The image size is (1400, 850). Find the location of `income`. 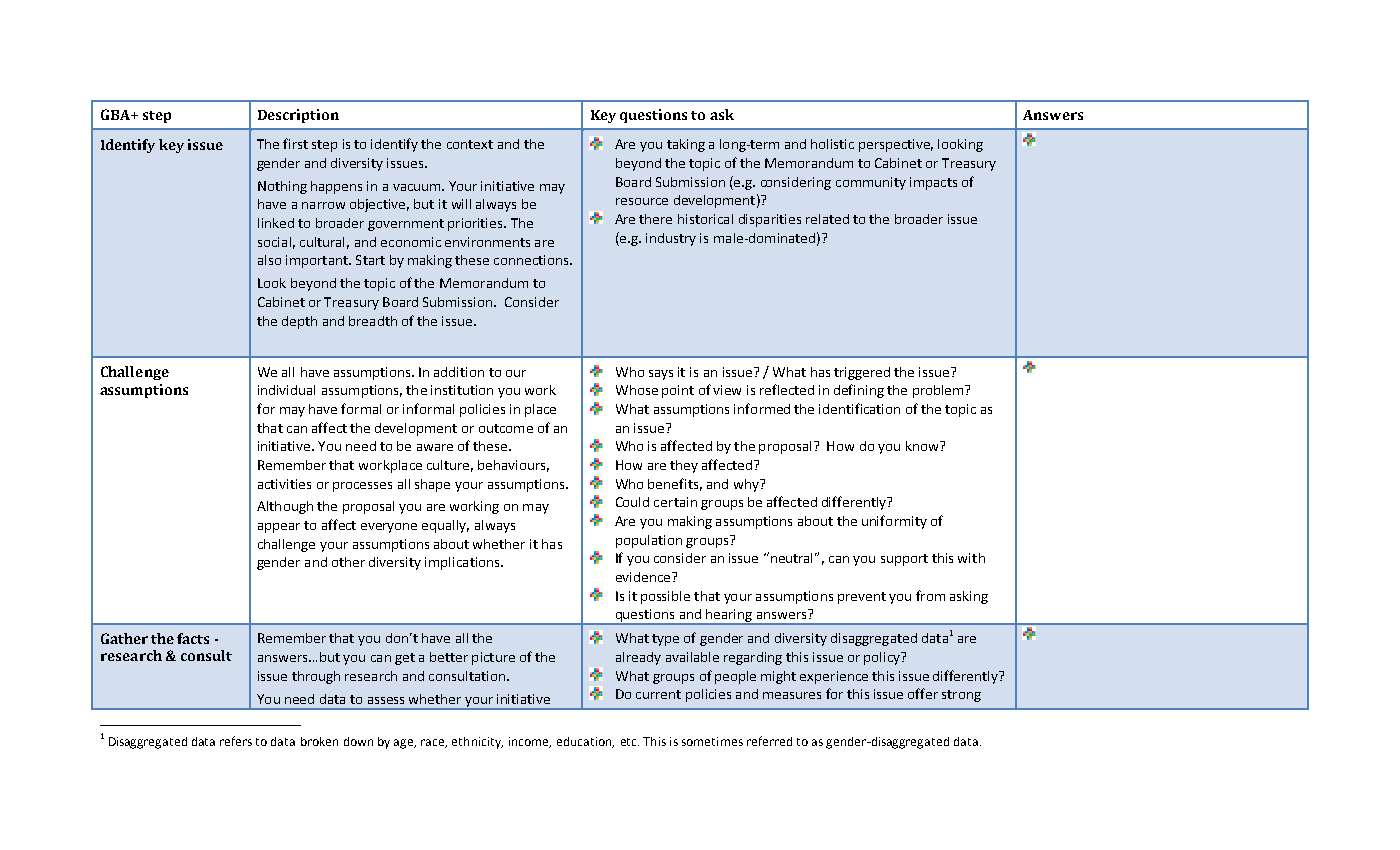

income is located at coordinates (530, 742).
